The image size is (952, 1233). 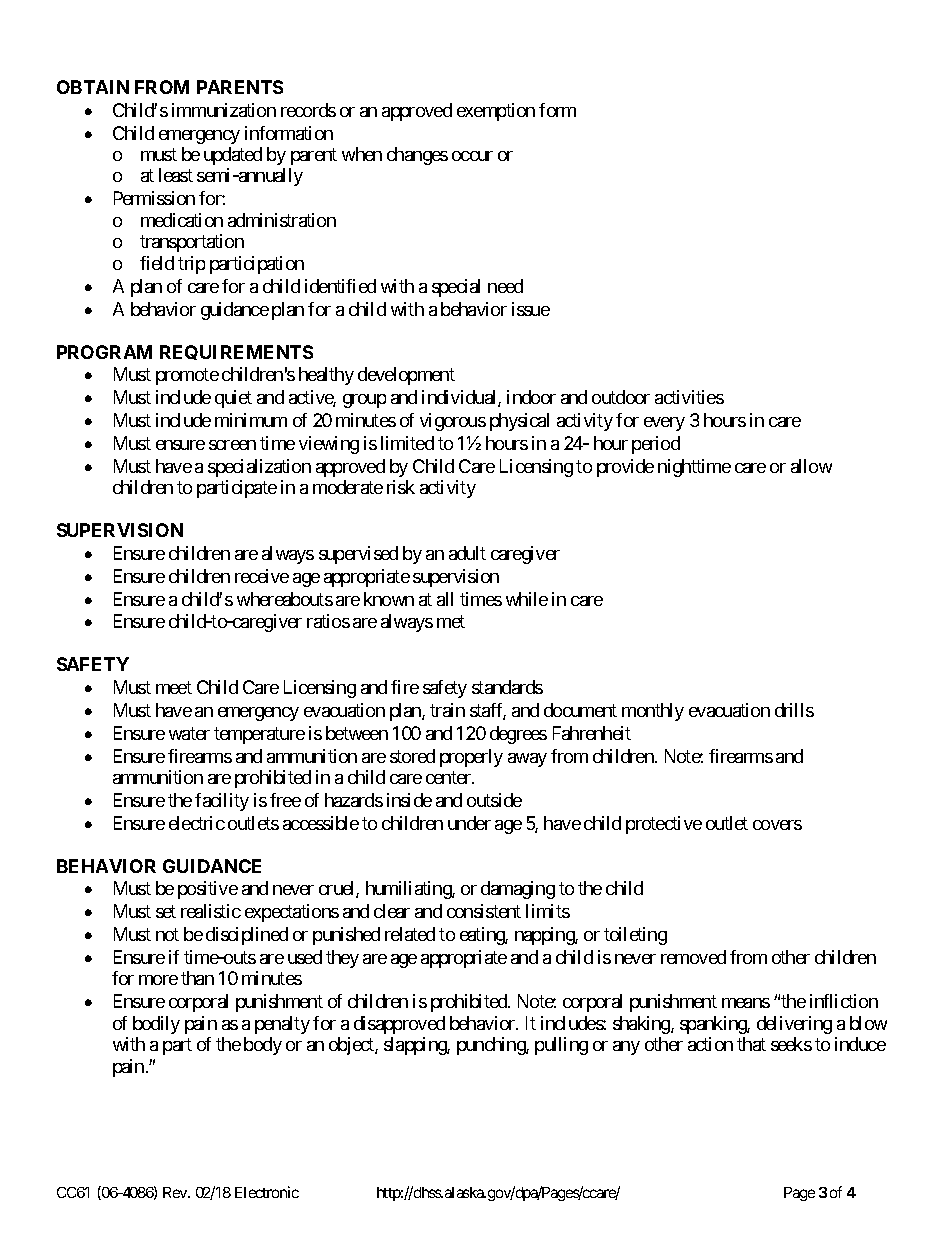 I want to click on water, so click(x=189, y=733).
